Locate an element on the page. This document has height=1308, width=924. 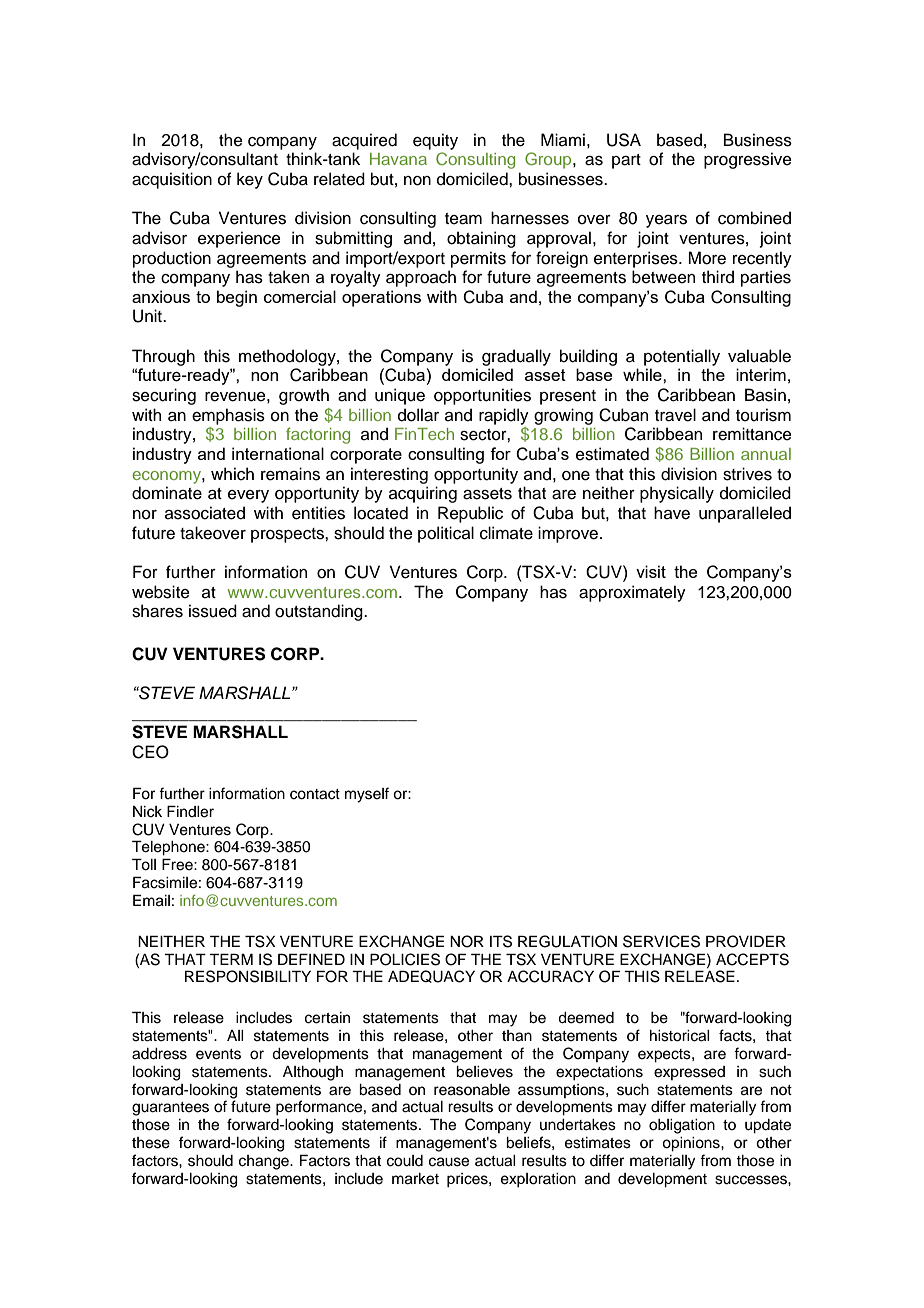
potentially is located at coordinates (682, 357).
